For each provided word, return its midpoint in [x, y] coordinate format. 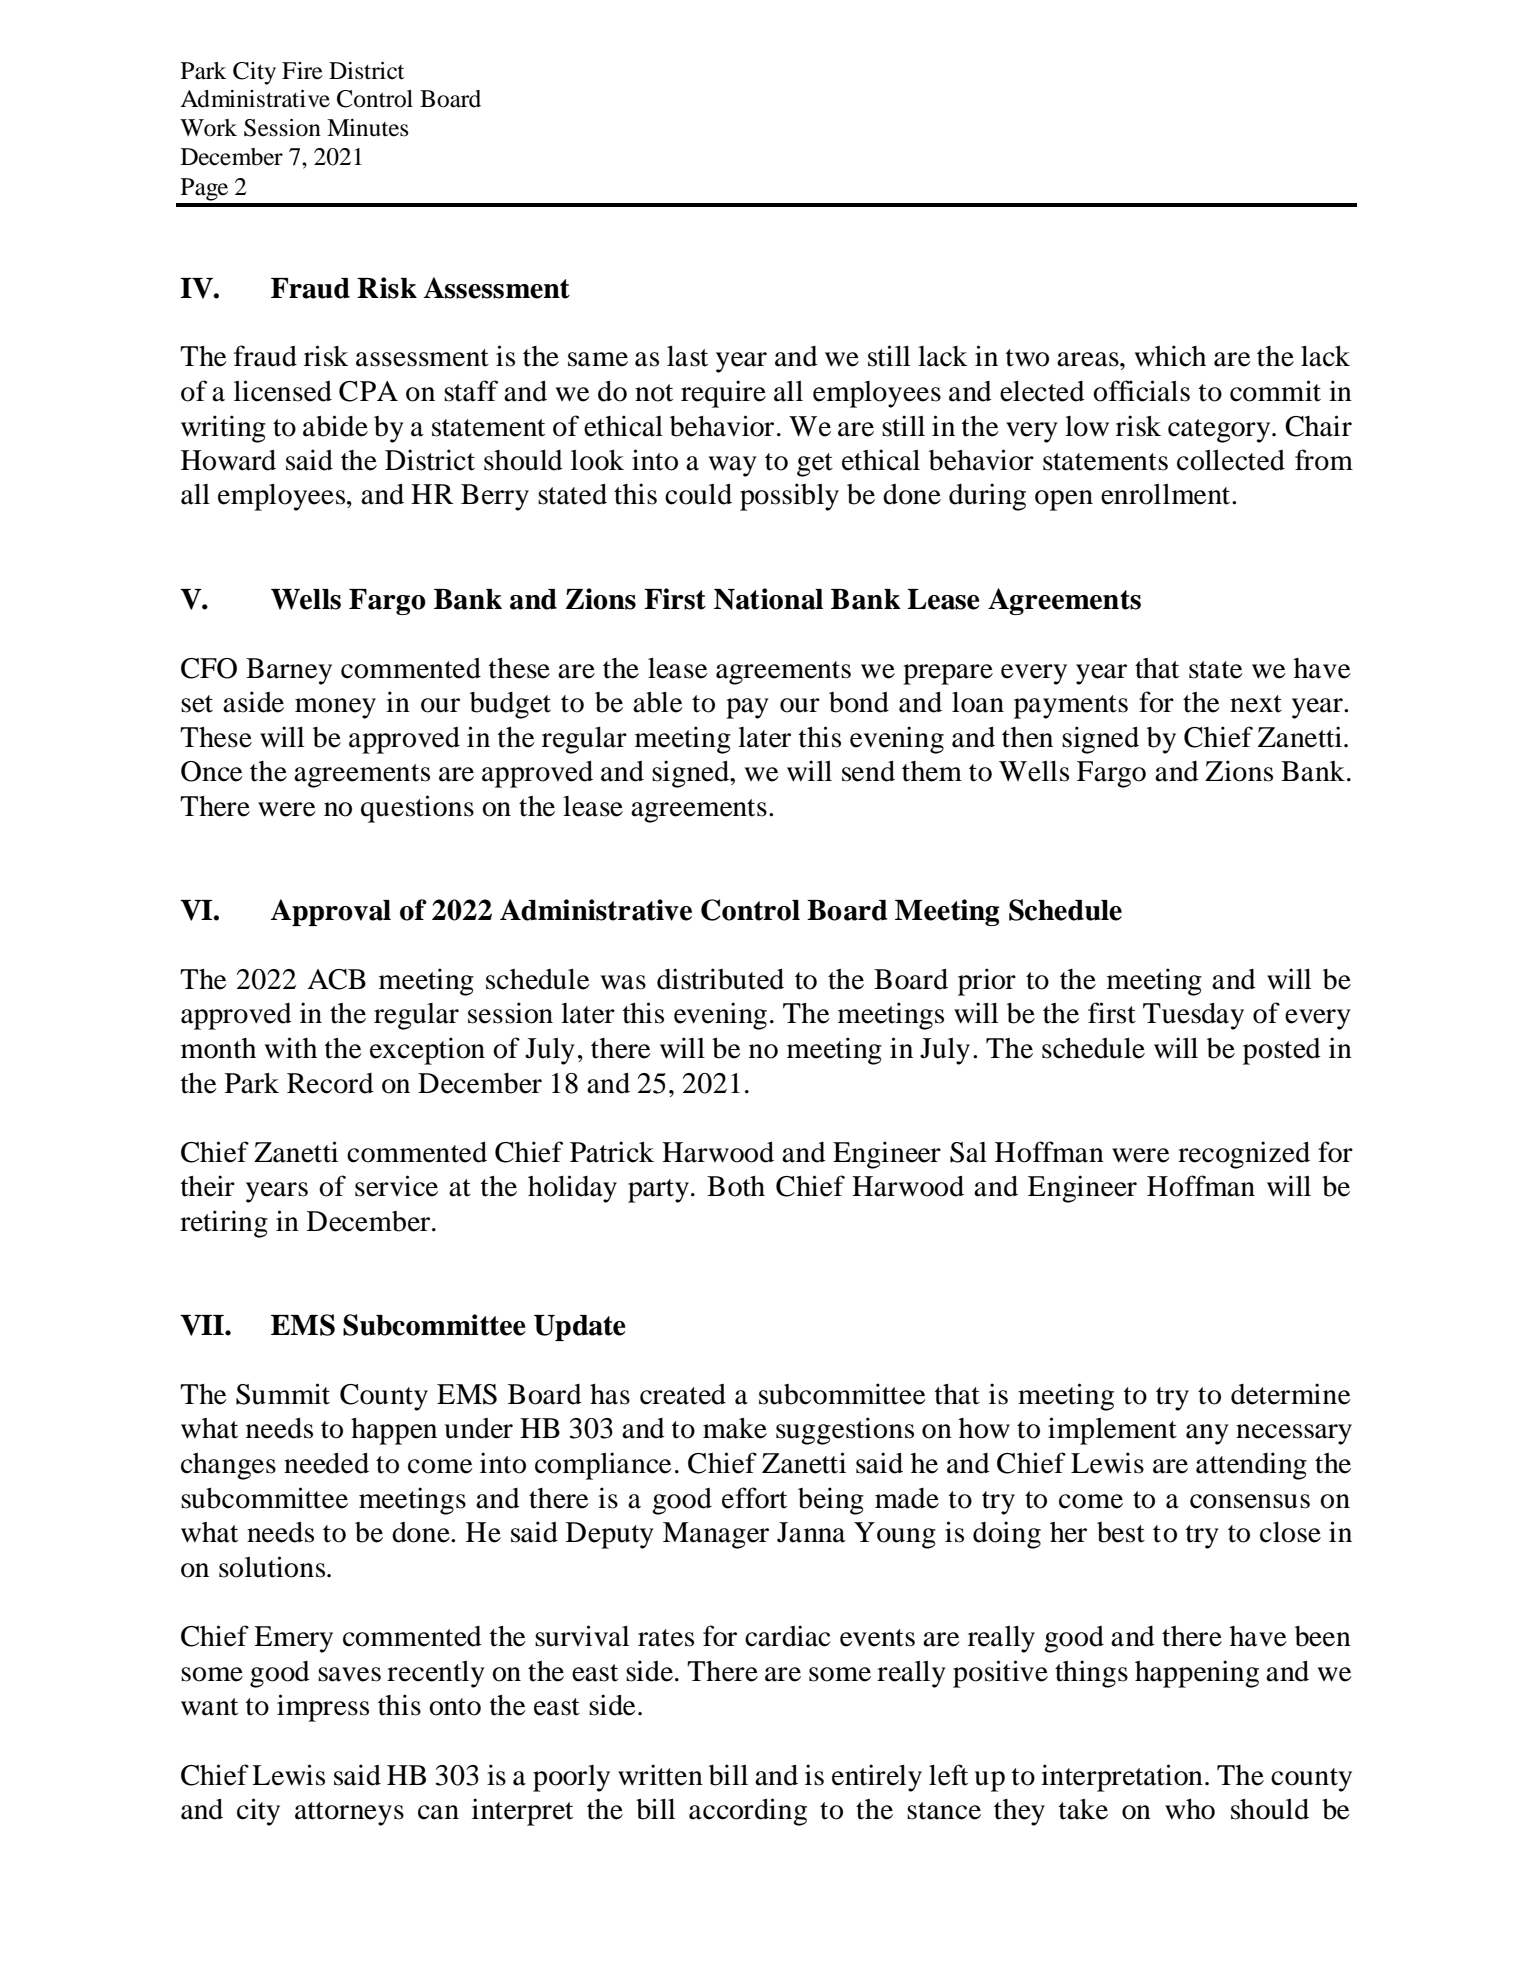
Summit [283, 1394]
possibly [789, 497]
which [1170, 356]
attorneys [349, 1814]
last [687, 356]
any [1207, 1434]
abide [335, 426]
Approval [331, 912]
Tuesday [1193, 1016]
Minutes [367, 128]
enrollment [1167, 494]
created [683, 1394]
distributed [720, 979]
